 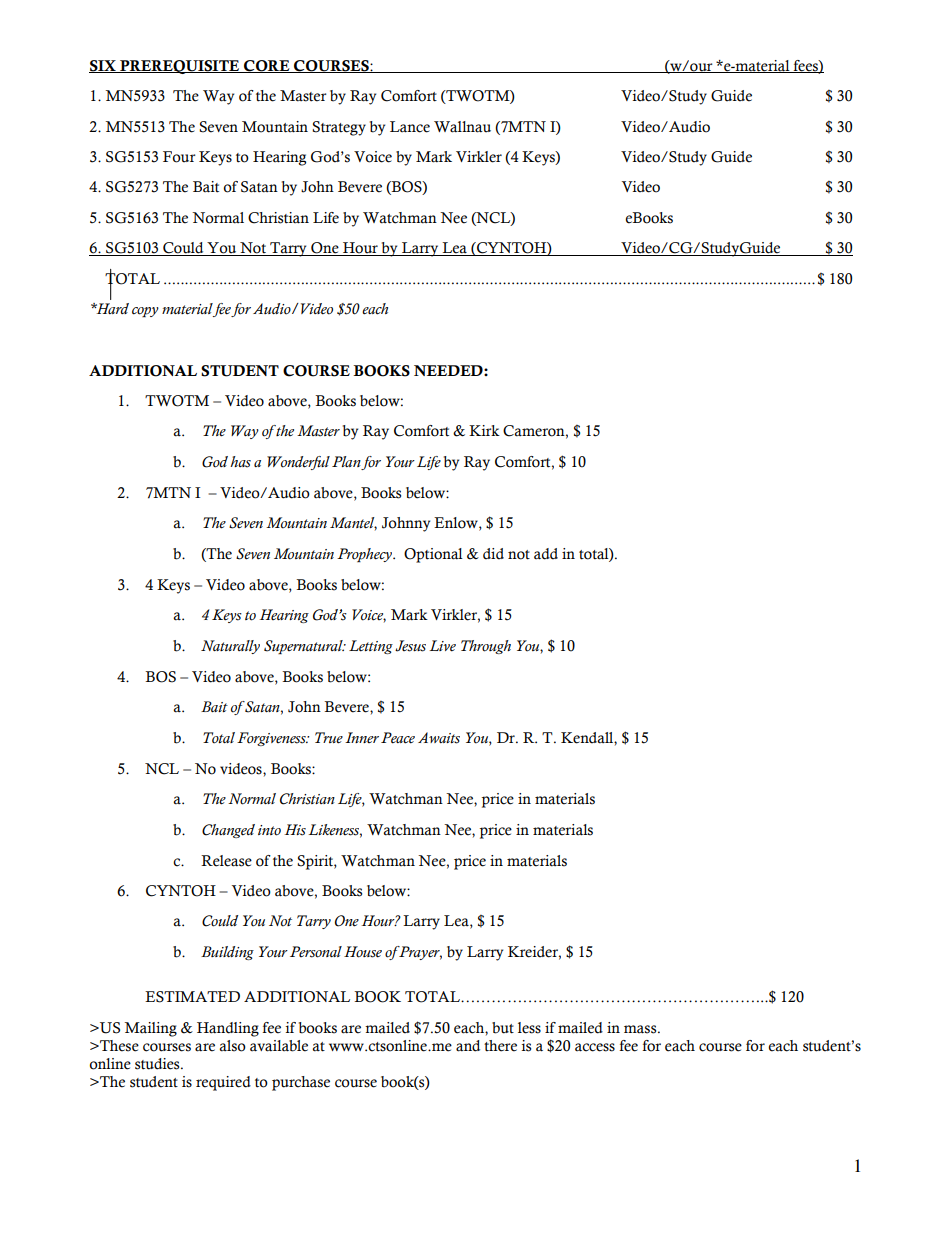 I want to click on Plan, so click(x=347, y=463).
